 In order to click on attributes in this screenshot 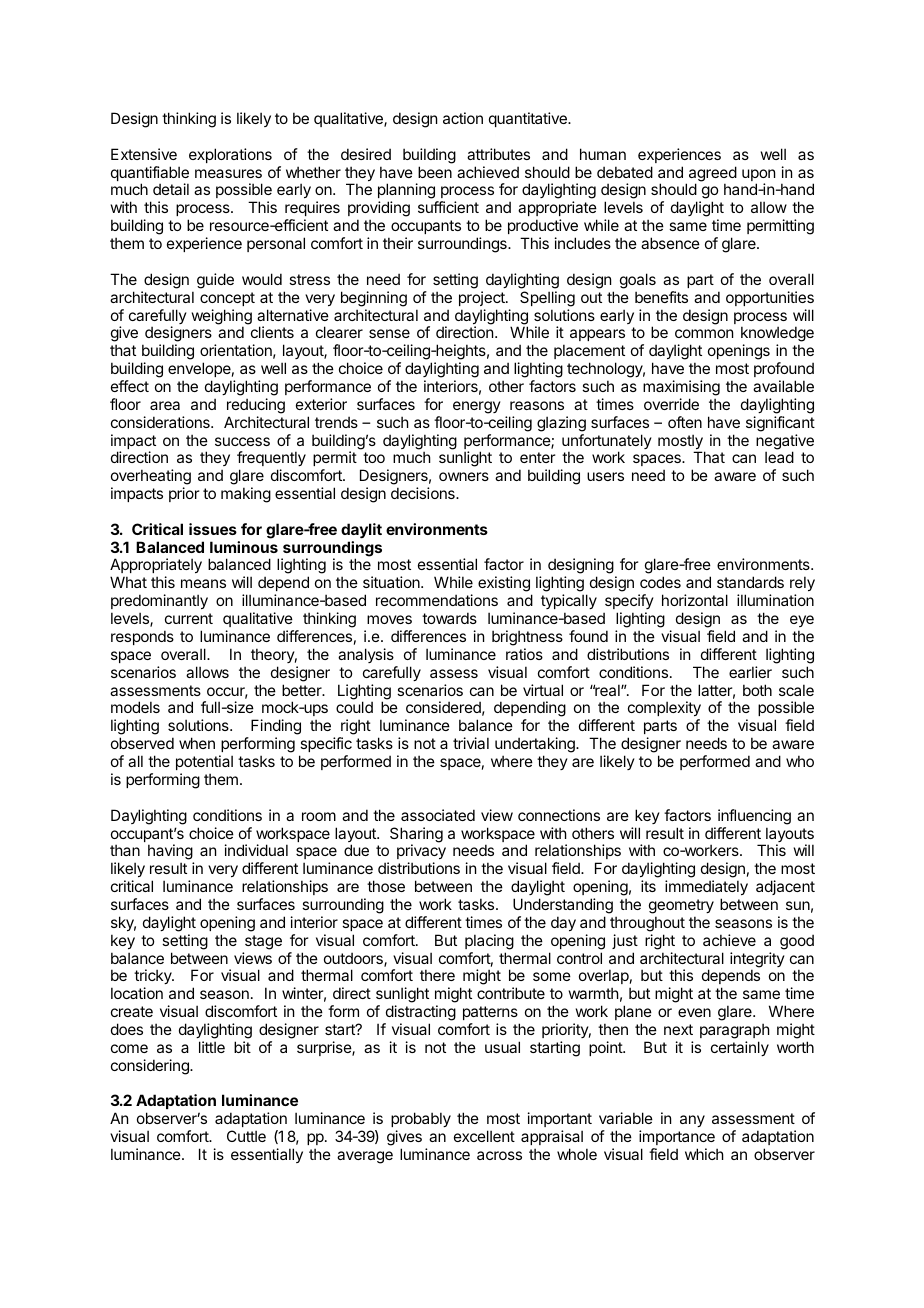, I will do `click(498, 154)`.
